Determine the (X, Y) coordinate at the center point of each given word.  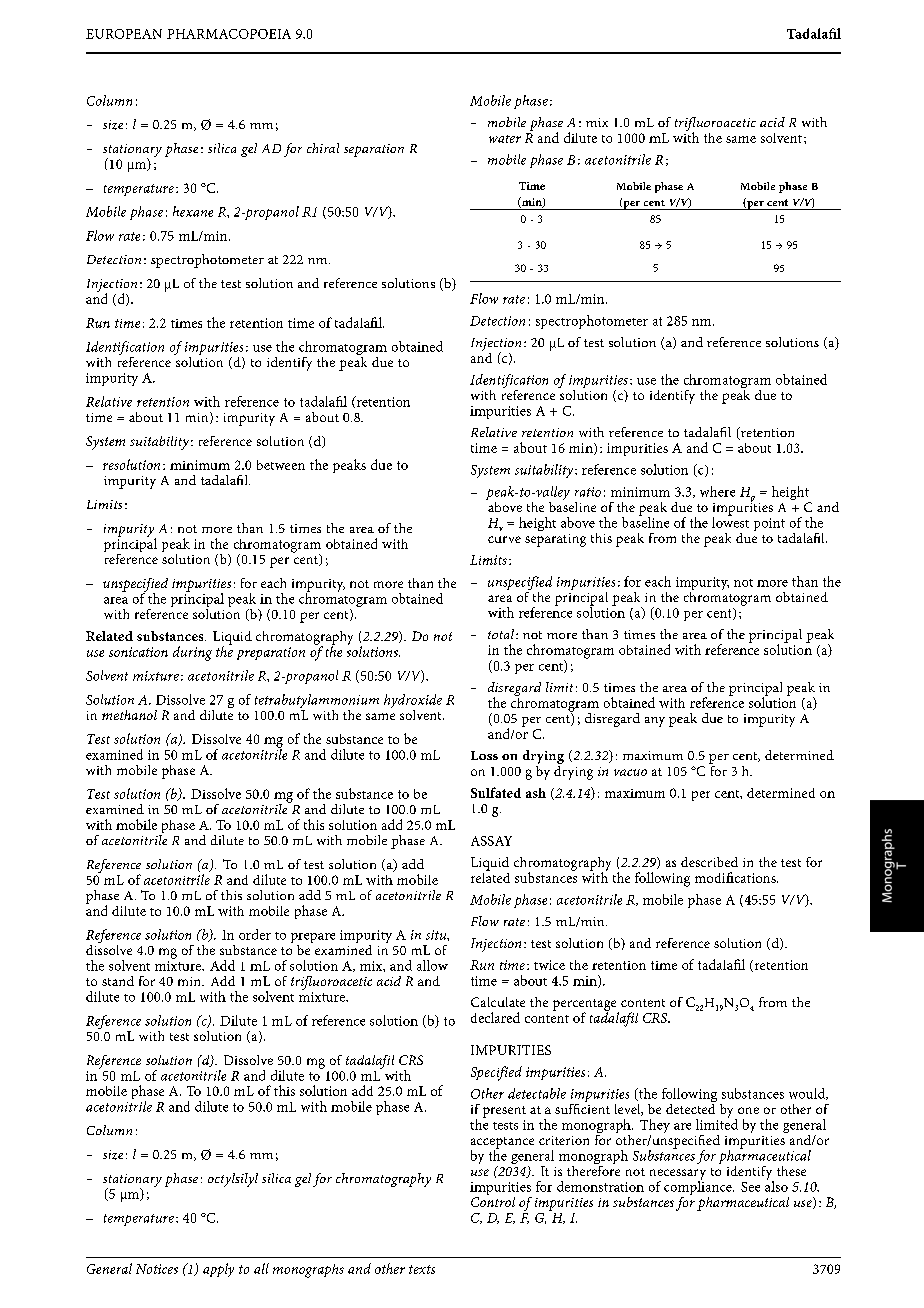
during (192, 653)
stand (118, 981)
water (505, 139)
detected (691, 1107)
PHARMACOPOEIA (229, 34)
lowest (730, 521)
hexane (193, 211)
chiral (323, 148)
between (281, 465)
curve (504, 539)
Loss (484, 755)
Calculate (498, 1002)
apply (218, 1270)
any (655, 722)
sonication (138, 652)
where (717, 491)
